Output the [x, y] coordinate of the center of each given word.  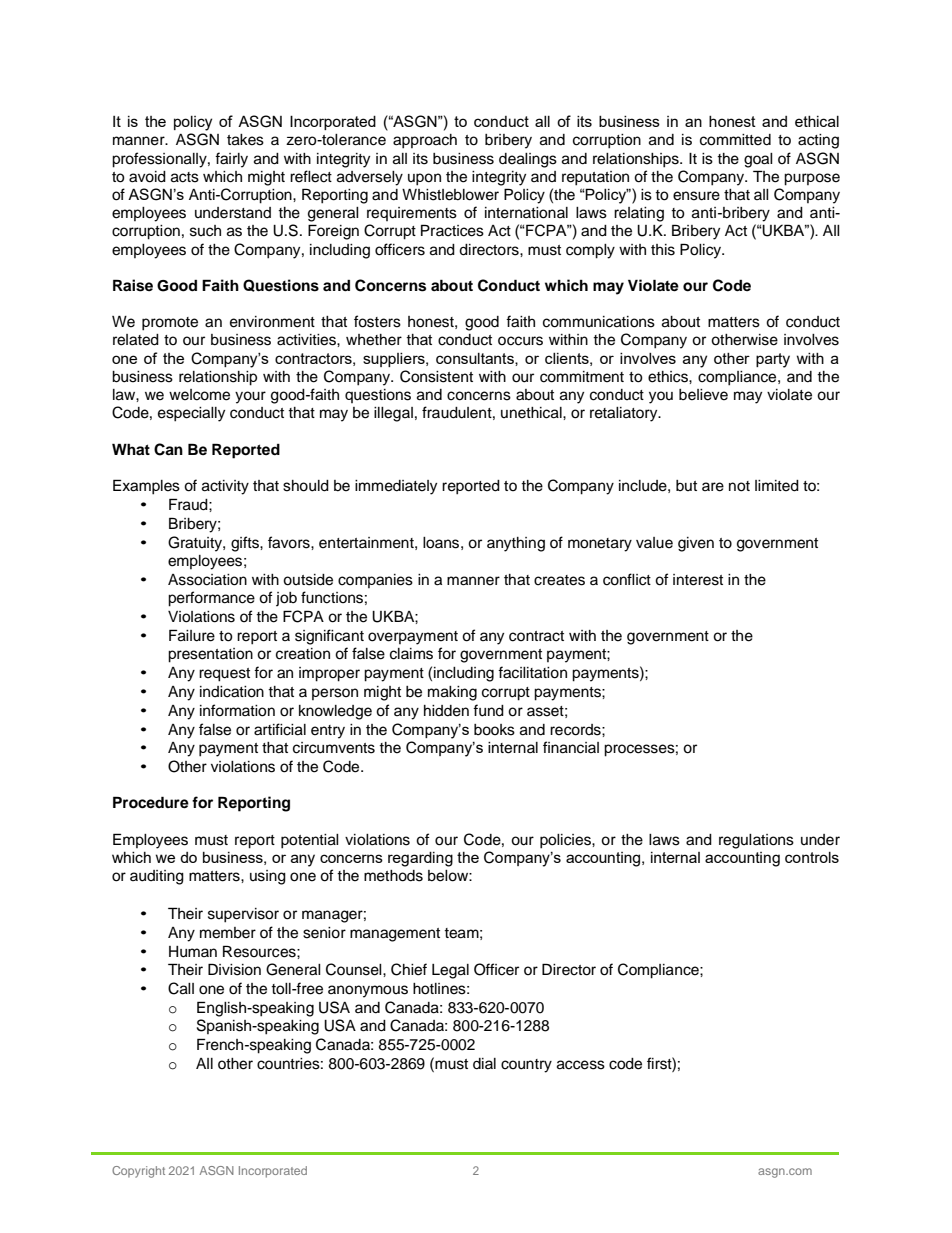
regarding [420, 859]
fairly [231, 160]
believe [703, 395]
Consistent [436, 376]
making [452, 693]
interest [698, 580]
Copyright [138, 1172]
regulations [756, 841]
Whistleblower [450, 195]
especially [191, 414]
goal [758, 160]
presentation [210, 655]
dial [484, 1064]
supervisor [243, 915]
